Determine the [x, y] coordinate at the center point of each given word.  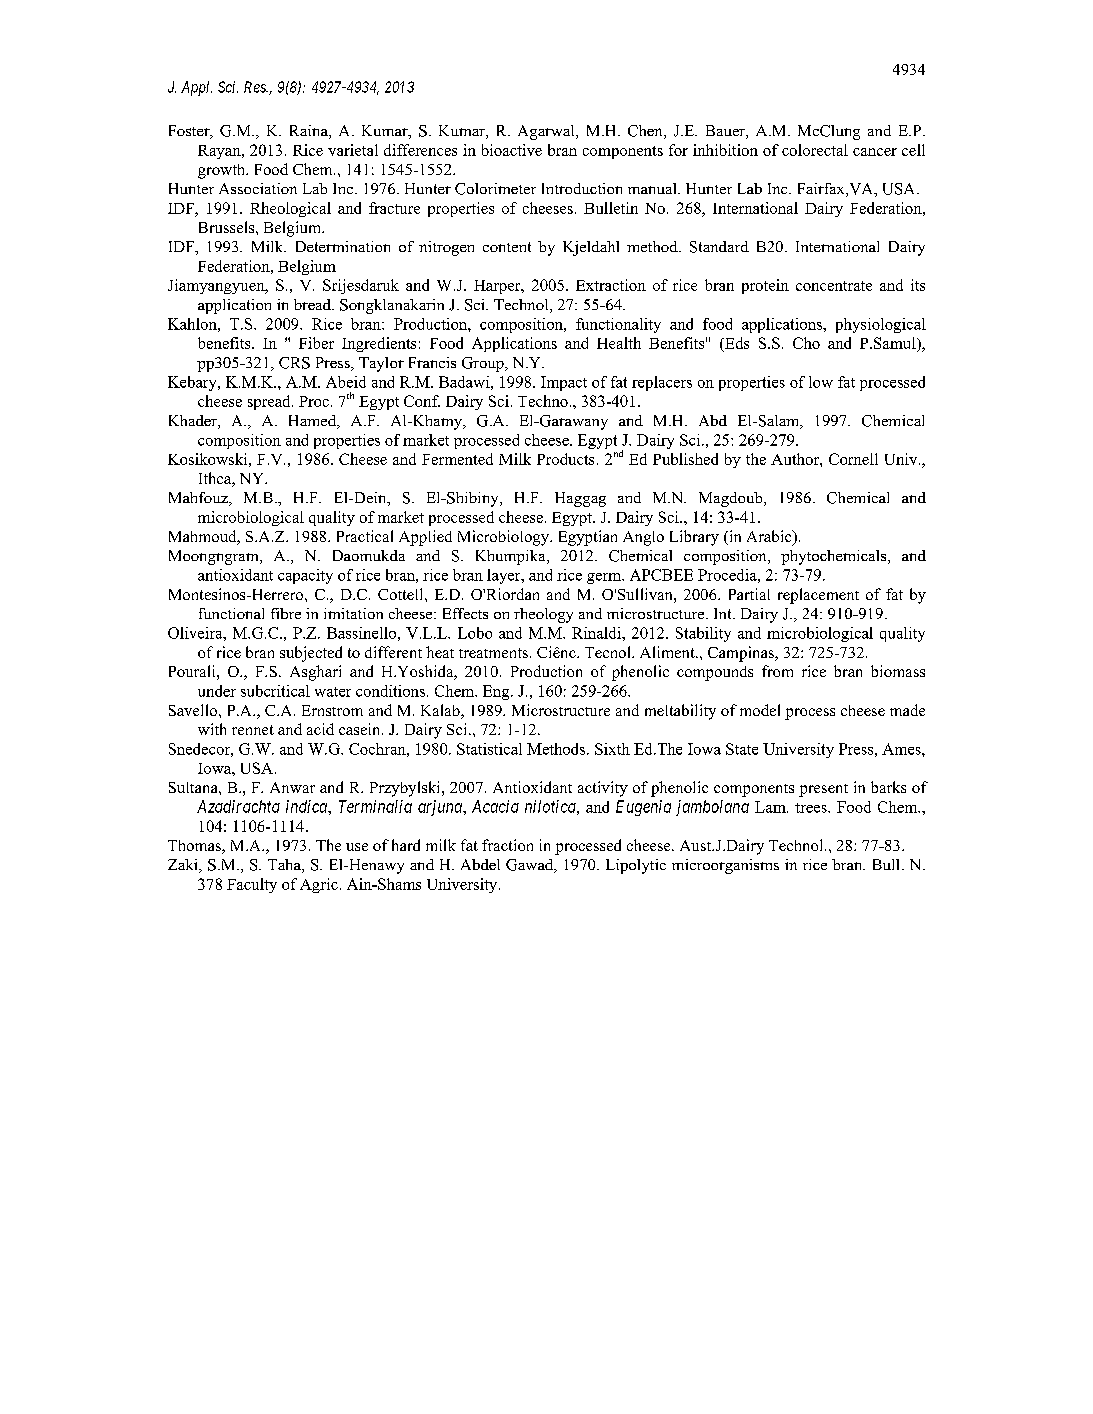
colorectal [815, 150]
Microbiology [504, 538]
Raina [310, 132]
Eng [497, 692]
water [333, 692]
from [777, 671]
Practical [365, 536]
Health [619, 343]
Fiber [316, 343]
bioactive [512, 150]
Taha [285, 866]
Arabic [770, 537]
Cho [806, 343]
